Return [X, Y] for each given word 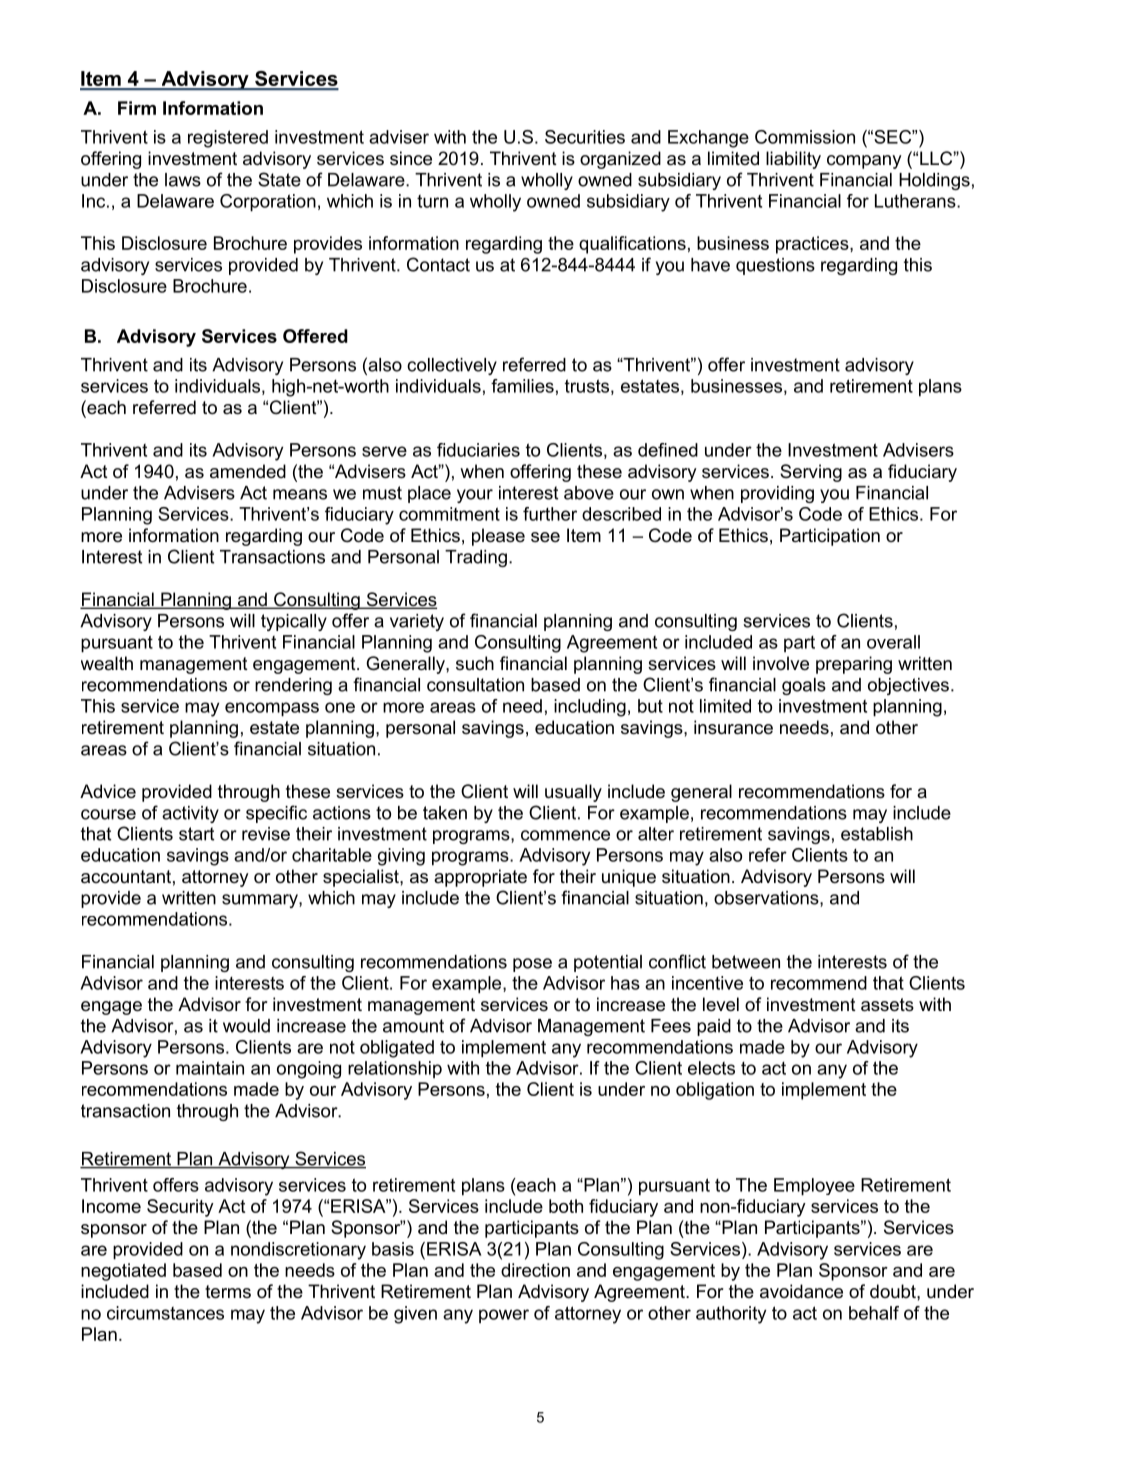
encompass [272, 709]
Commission [805, 137]
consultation [475, 685]
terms [228, 1292]
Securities [585, 137]
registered [228, 139]
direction [535, 1270]
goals [804, 686]
